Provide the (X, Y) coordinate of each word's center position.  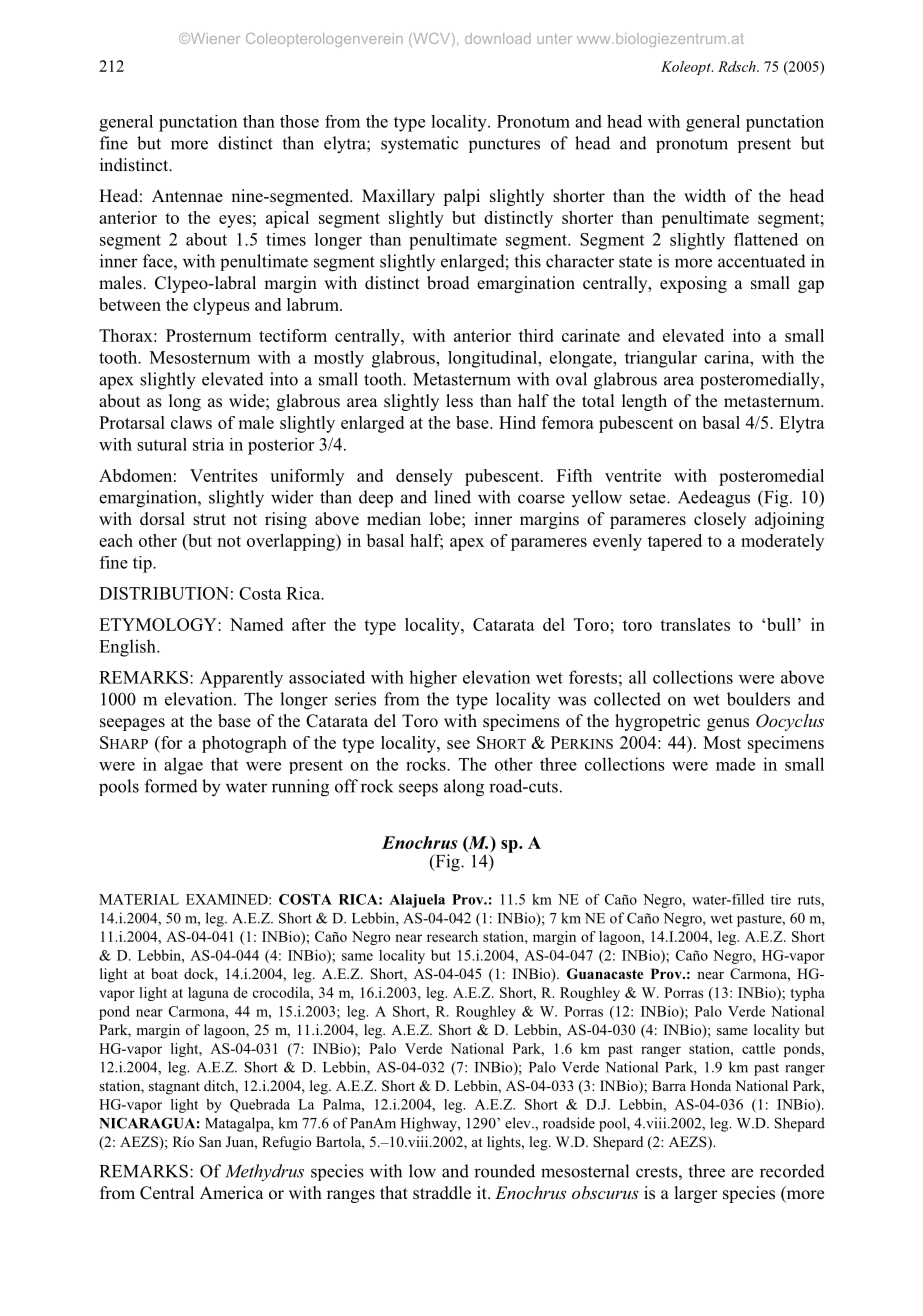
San (210, 1141)
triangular (661, 359)
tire (781, 899)
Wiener (214, 38)
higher (433, 679)
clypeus (221, 306)
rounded (504, 1171)
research (452, 936)
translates (695, 624)
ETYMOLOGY (159, 624)
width (705, 196)
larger (696, 1194)
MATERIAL (139, 899)
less (459, 401)
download (498, 38)
